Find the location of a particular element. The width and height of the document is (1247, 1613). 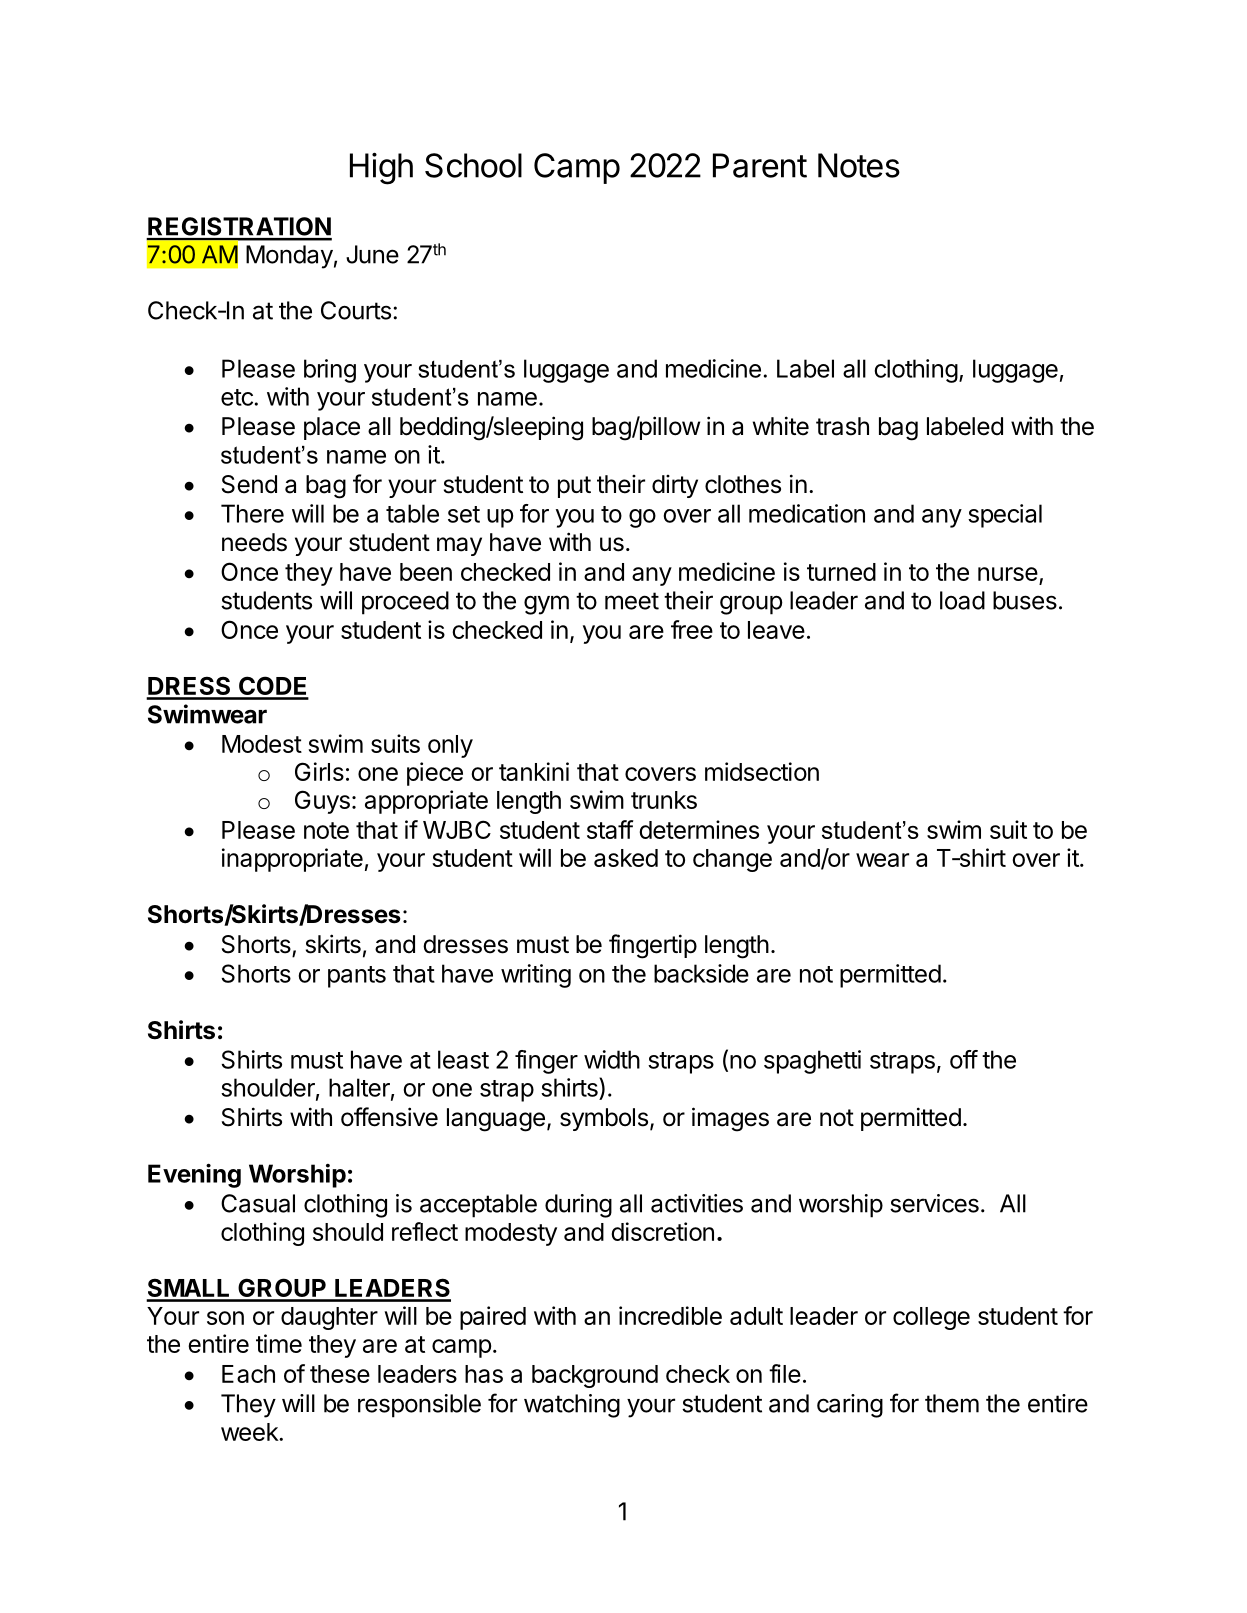

School is located at coordinates (473, 165).
